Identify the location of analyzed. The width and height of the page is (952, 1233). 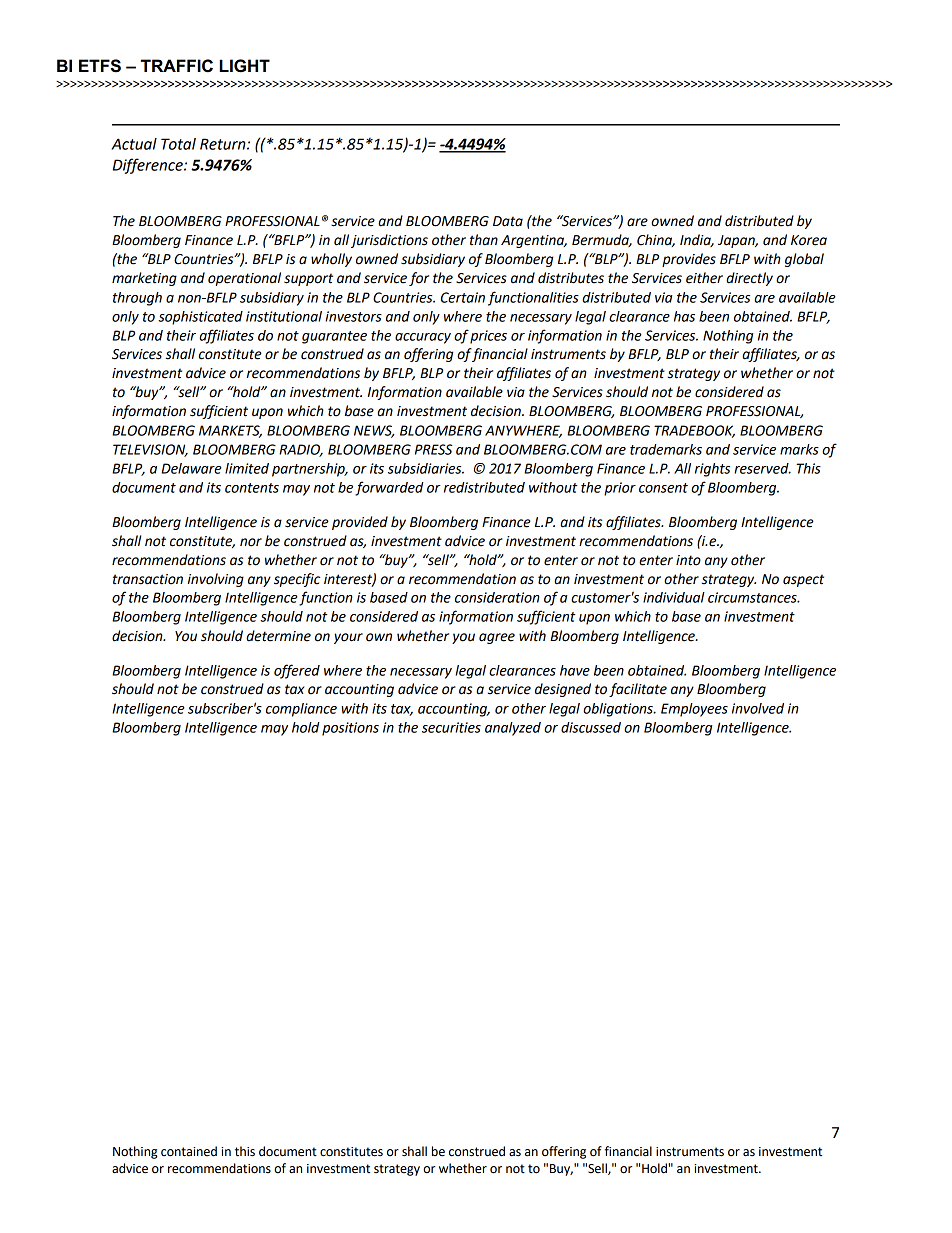
(513, 729).
